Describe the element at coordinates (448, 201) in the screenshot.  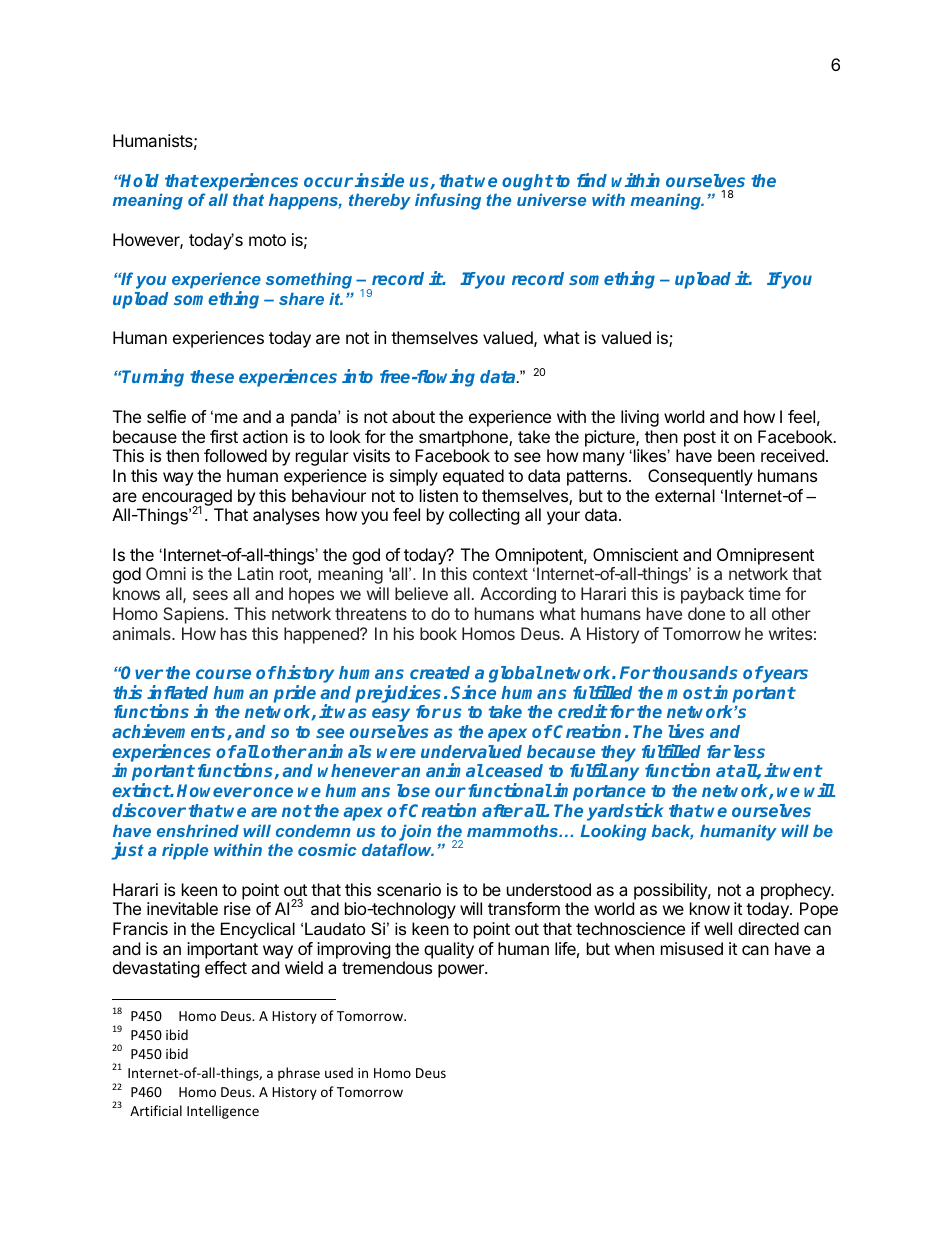
I see `infusing` at that location.
